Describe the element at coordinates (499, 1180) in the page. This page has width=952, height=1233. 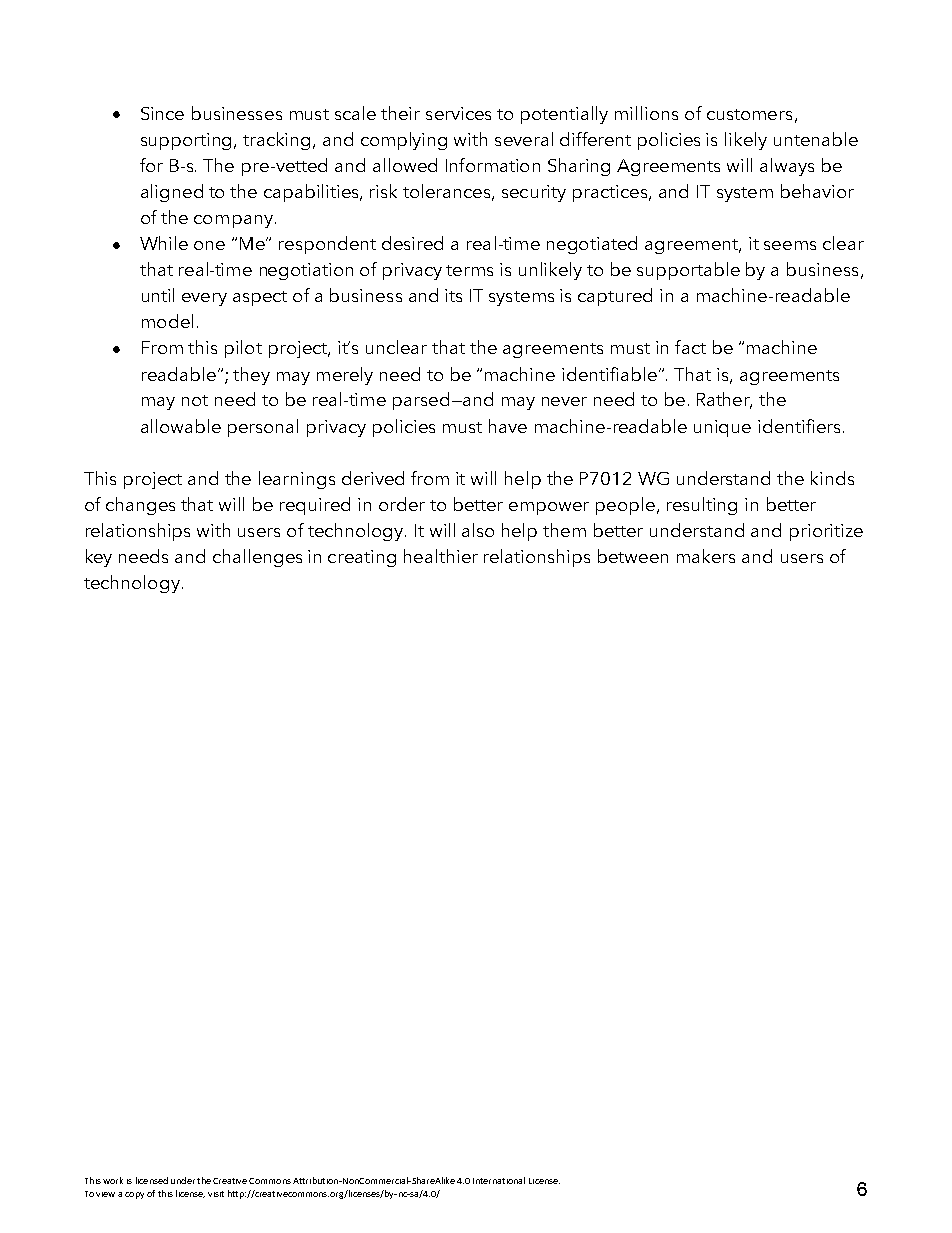
I see `International` at that location.
